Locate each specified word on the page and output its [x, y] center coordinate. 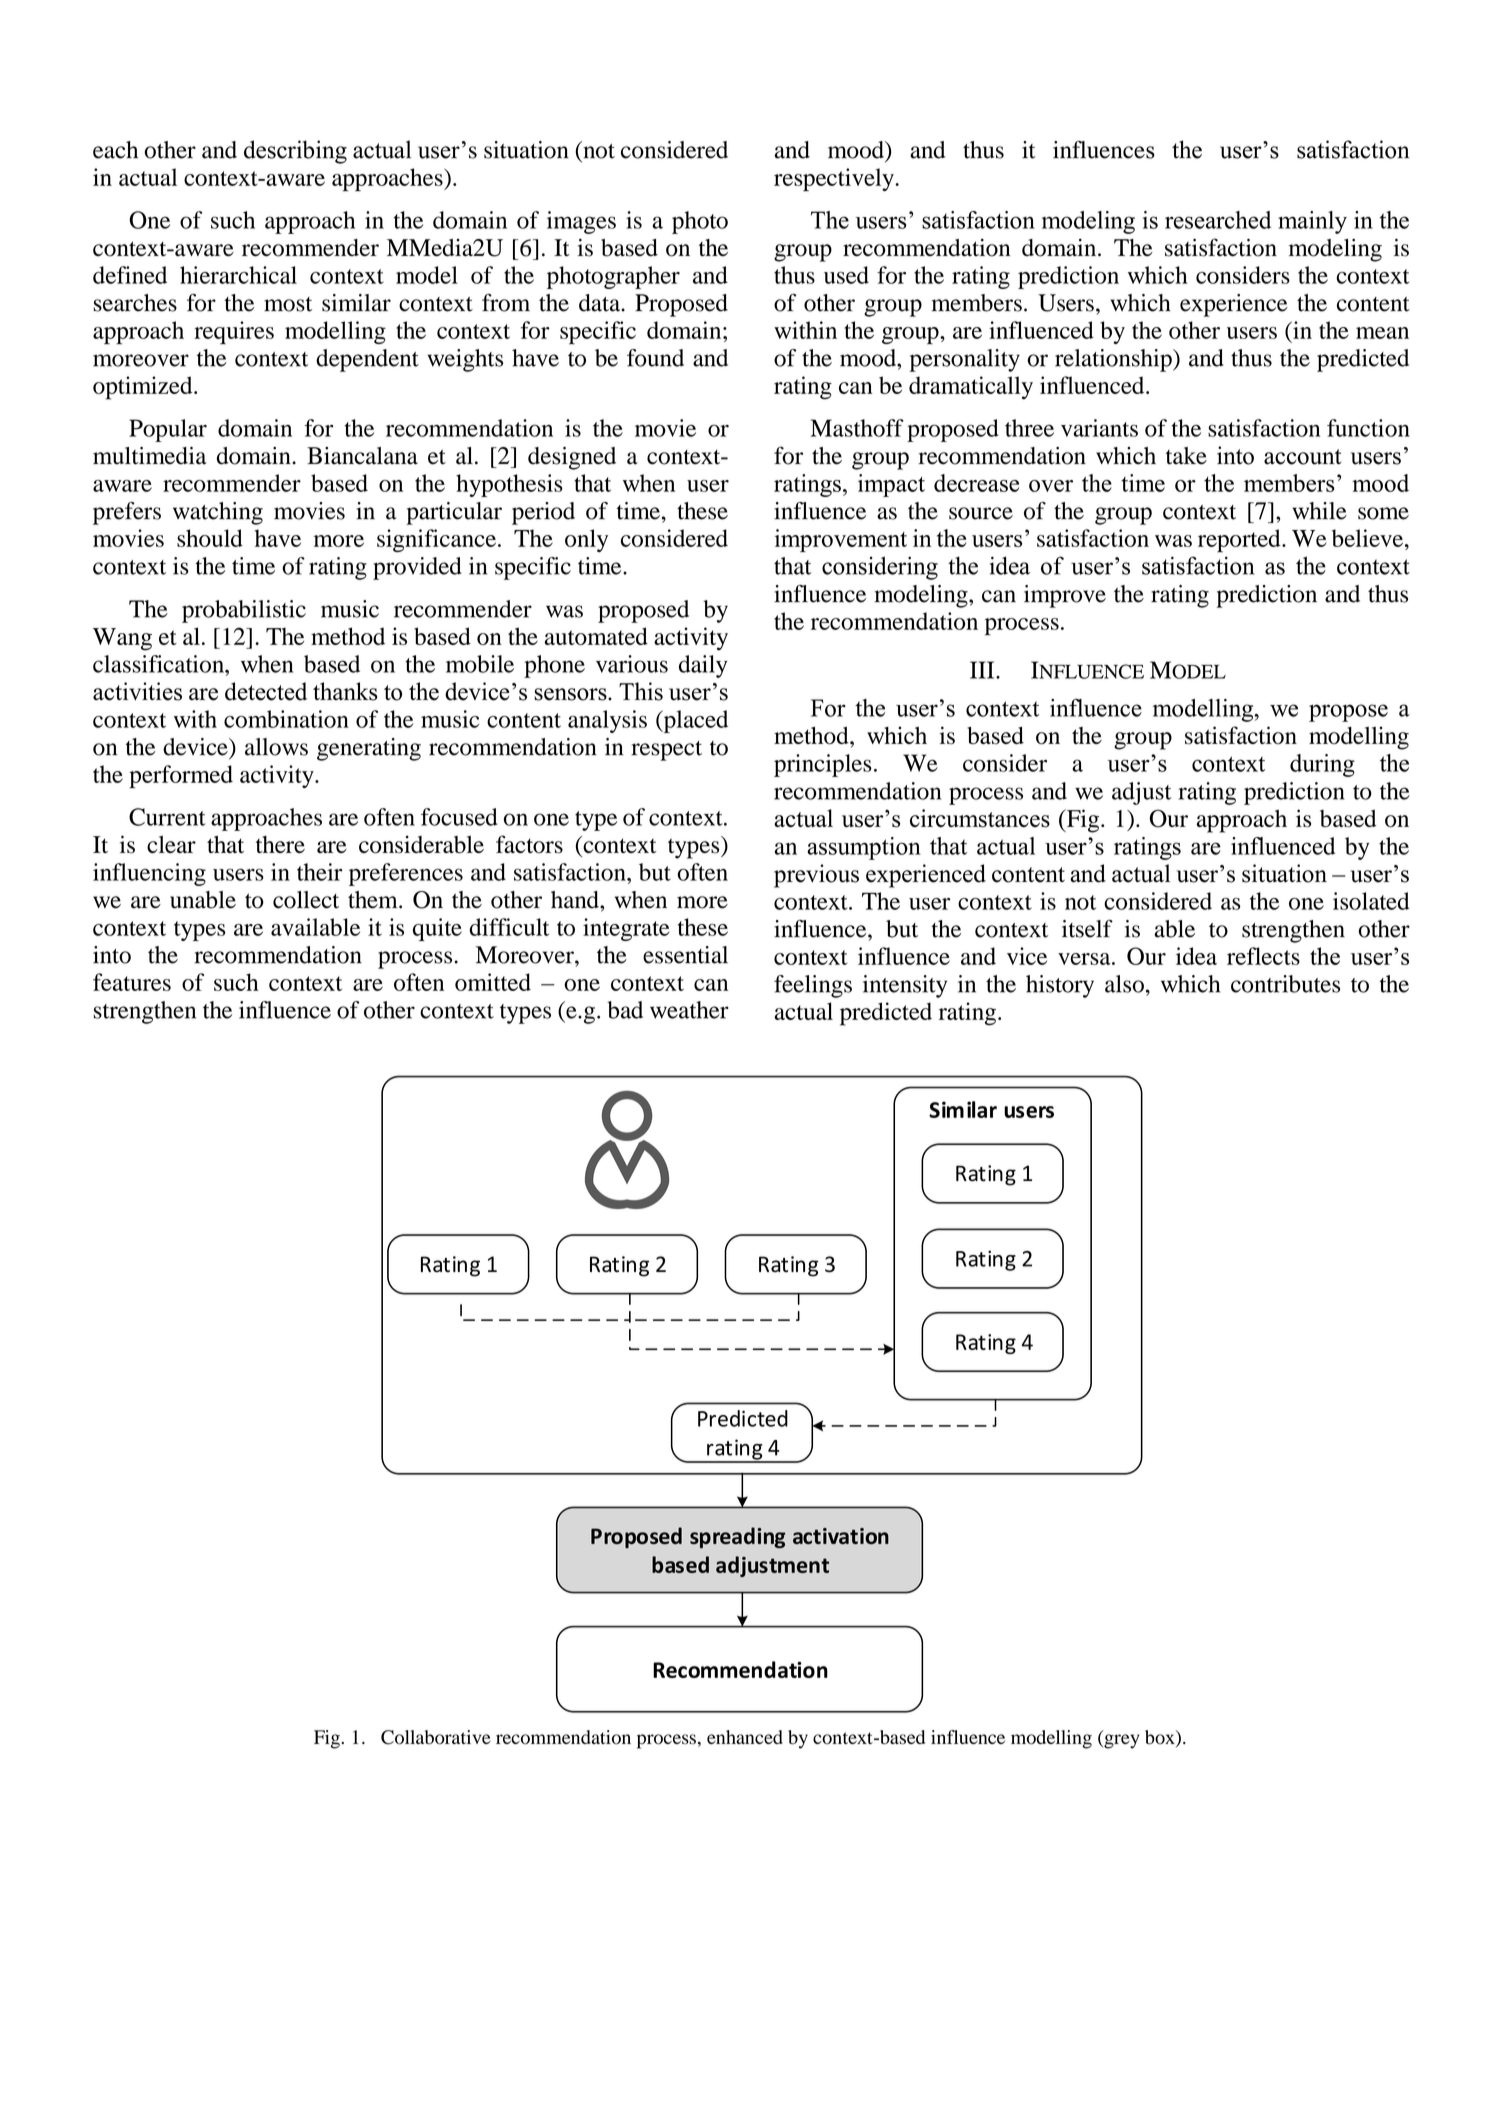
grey [1120, 1741]
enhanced [745, 1737]
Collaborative [436, 1737]
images [581, 222]
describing [295, 152]
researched [1218, 220]
